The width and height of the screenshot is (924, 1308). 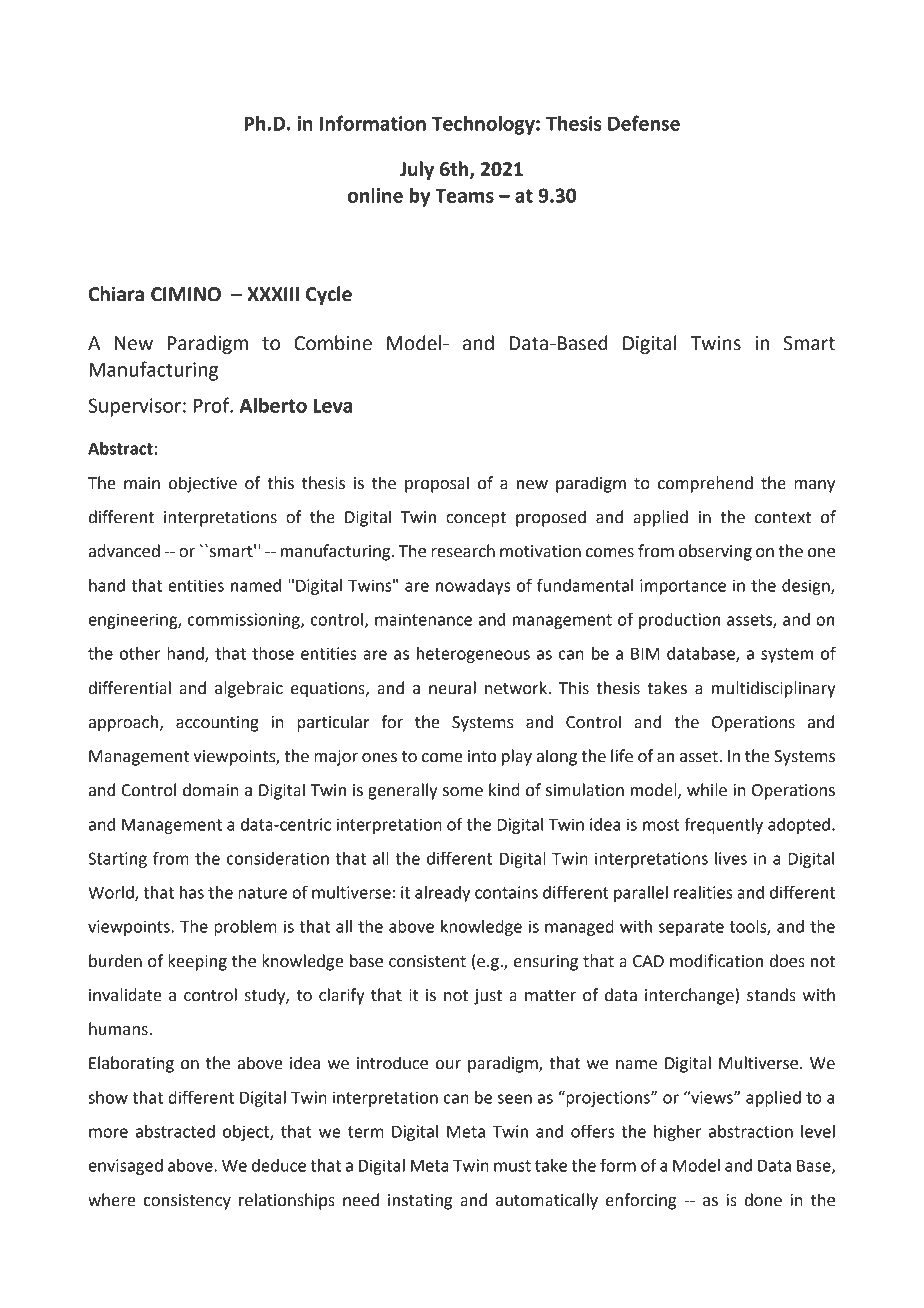 I want to click on consistency, so click(x=187, y=1202).
